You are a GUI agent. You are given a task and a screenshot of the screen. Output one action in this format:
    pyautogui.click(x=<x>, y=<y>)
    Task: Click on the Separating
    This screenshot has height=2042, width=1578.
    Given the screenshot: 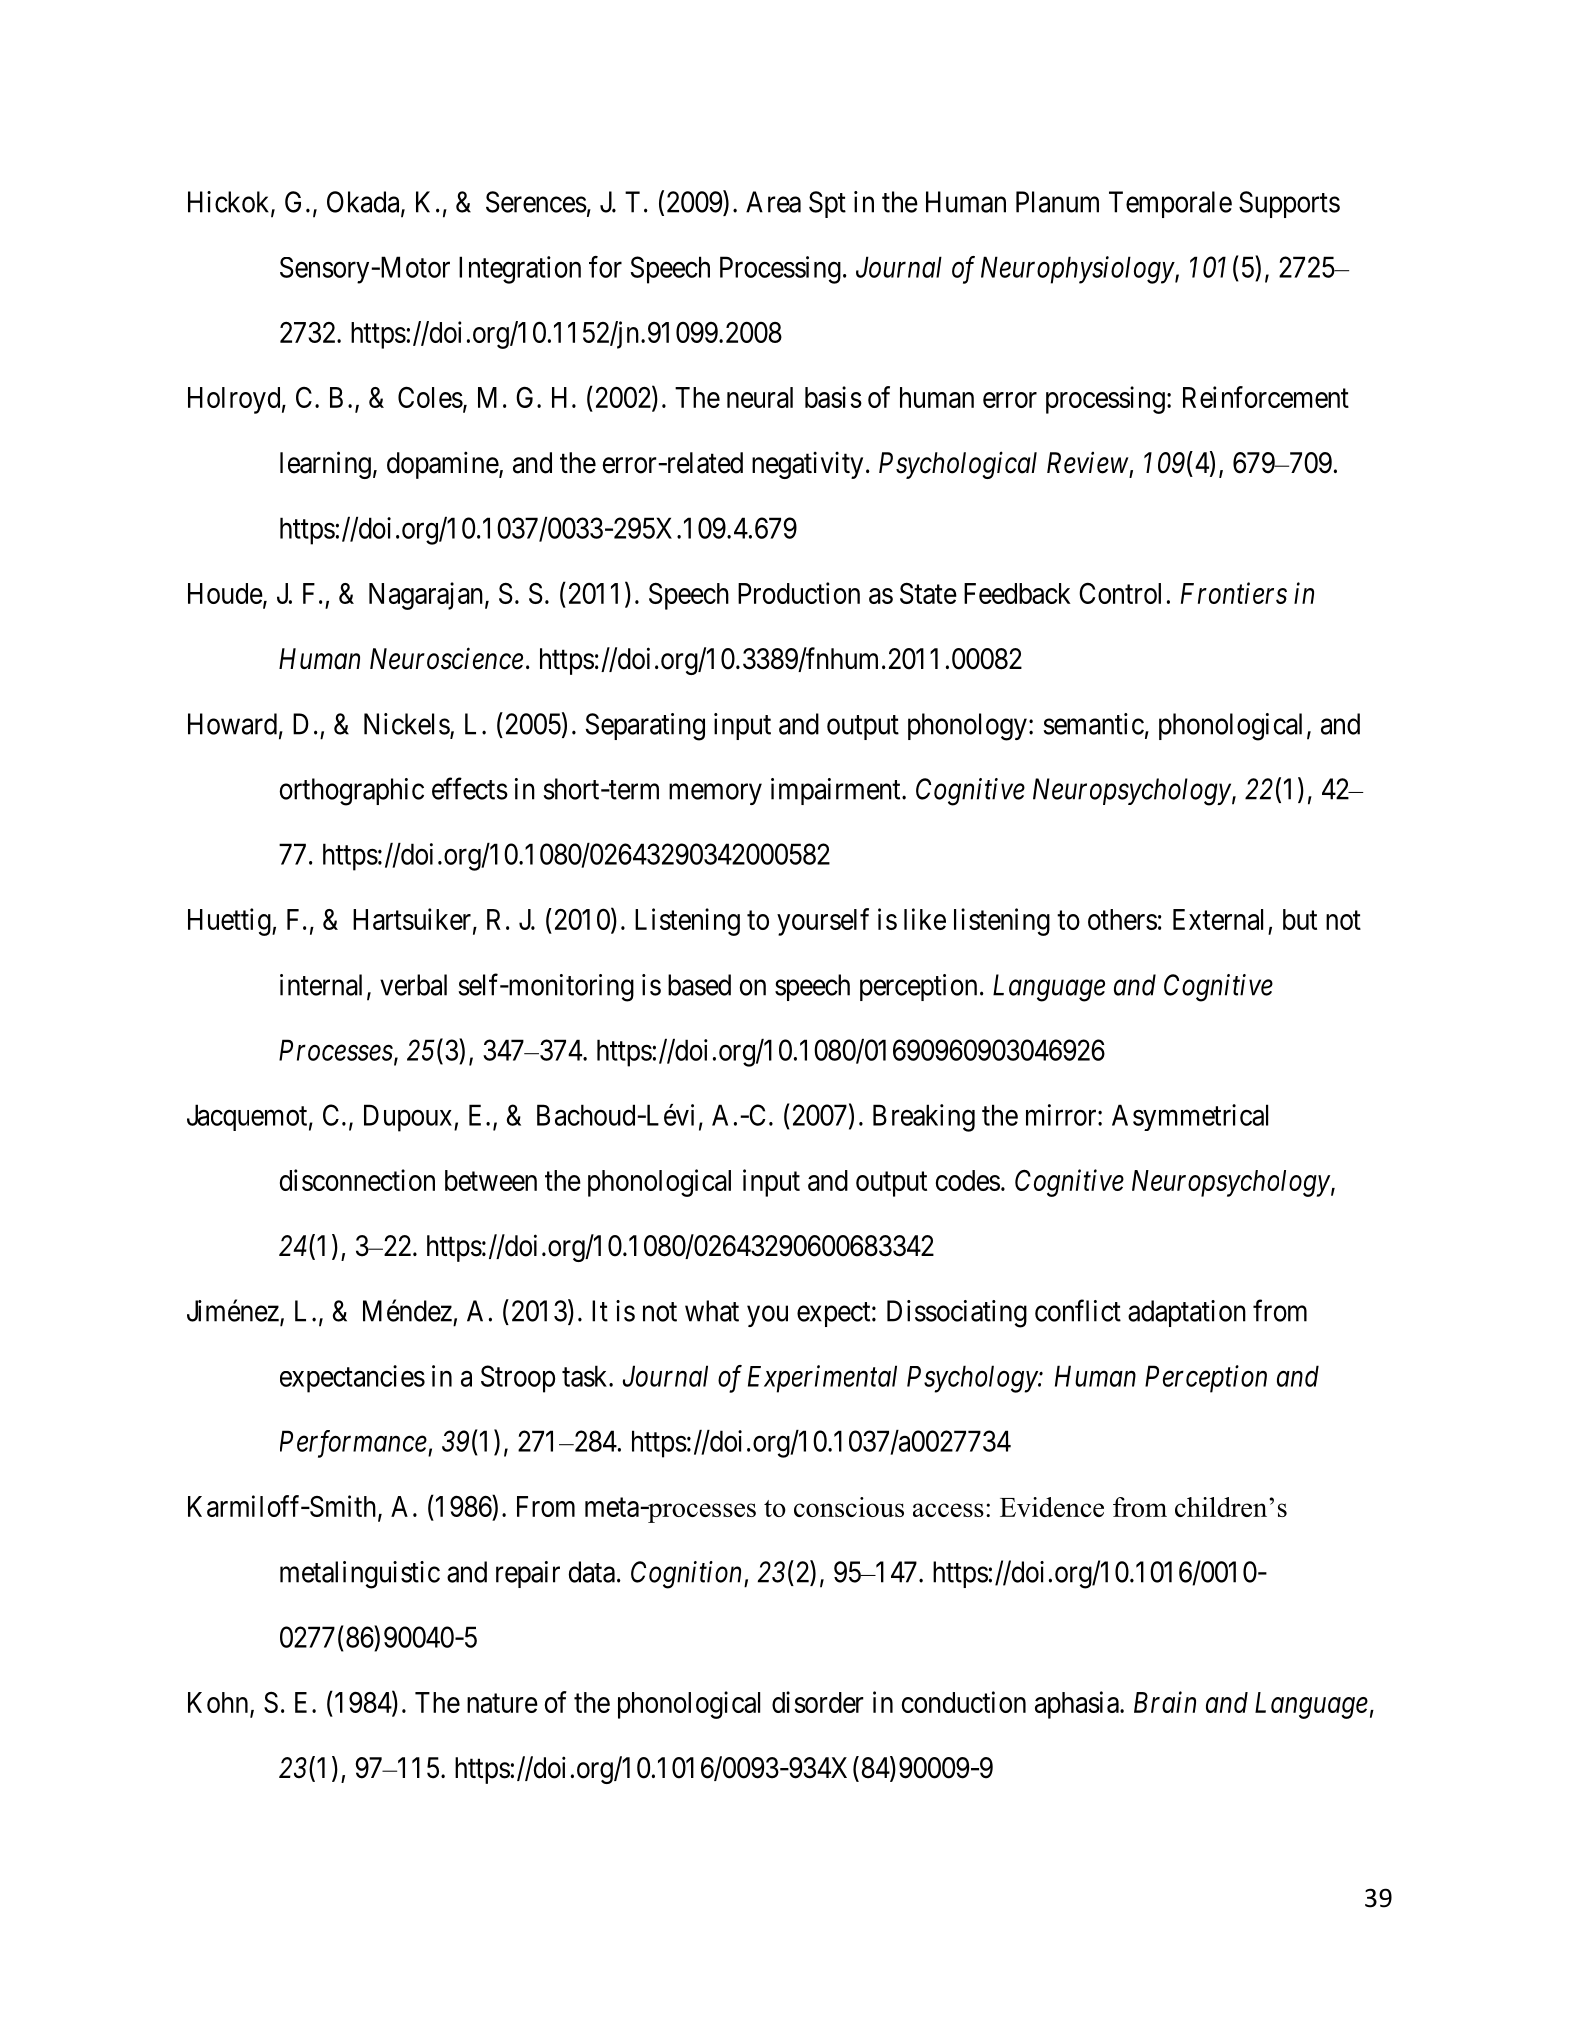 What is the action you would take?
    pyautogui.click(x=645, y=727)
